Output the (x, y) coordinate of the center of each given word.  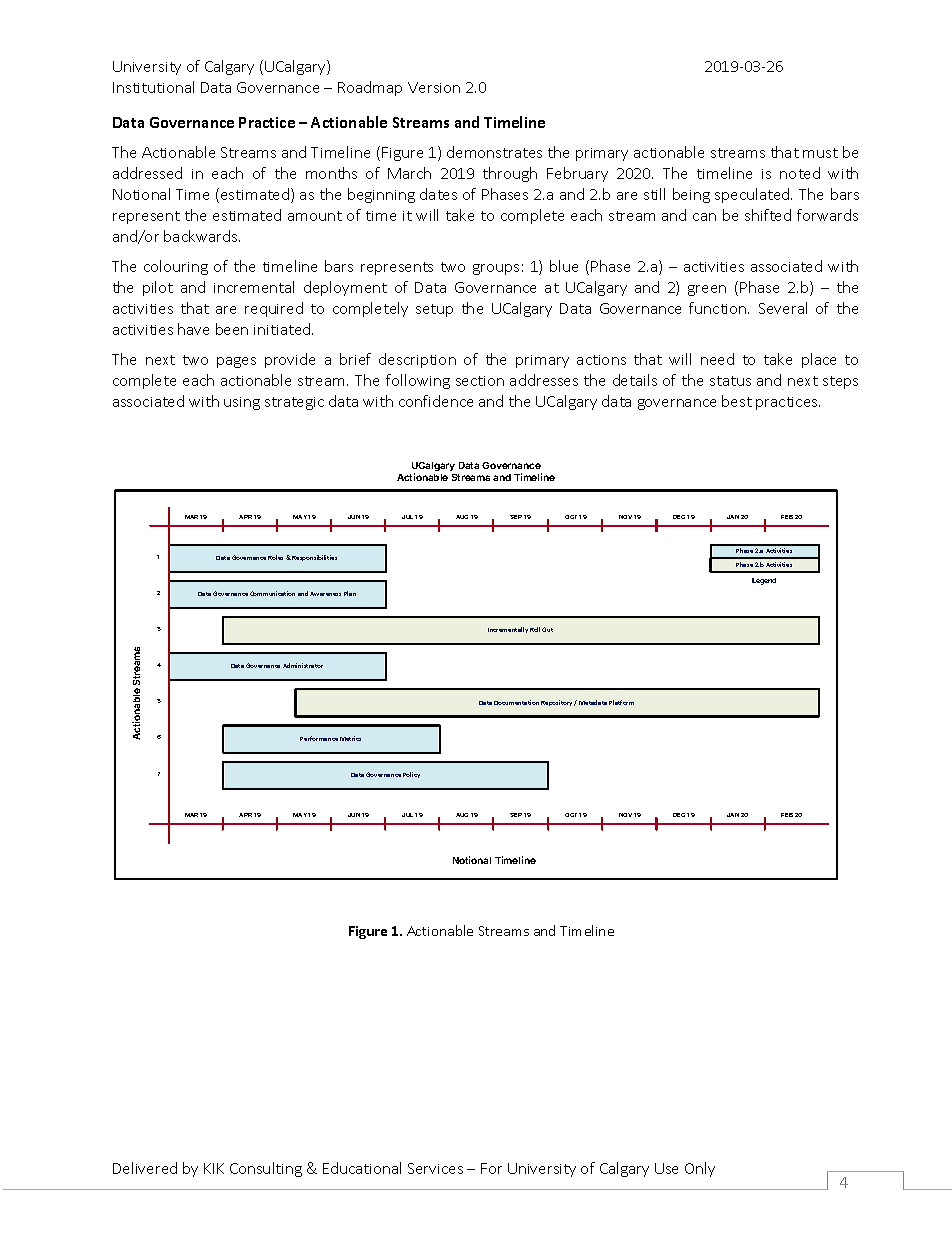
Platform (621, 702)
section (480, 381)
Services (435, 1168)
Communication (272, 593)
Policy (411, 775)
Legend (764, 581)
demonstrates (494, 152)
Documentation (516, 702)
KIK (214, 1168)
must (820, 153)
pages (236, 362)
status (730, 381)
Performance (319, 738)
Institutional (153, 87)
